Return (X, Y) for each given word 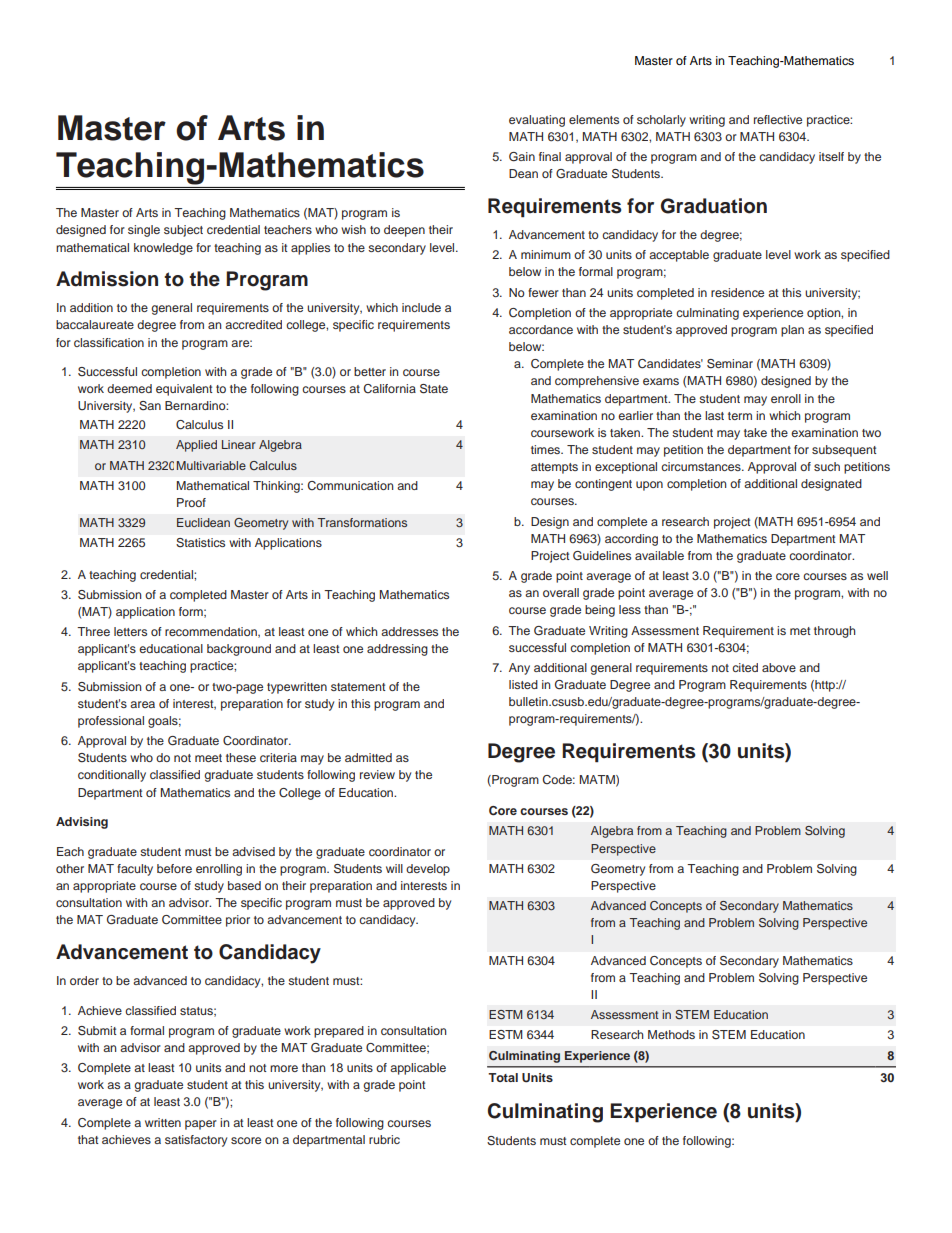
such (827, 466)
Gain (522, 157)
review (377, 774)
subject (183, 231)
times (547, 449)
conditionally (112, 776)
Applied (196, 446)
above (779, 667)
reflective (778, 119)
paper (201, 1125)
